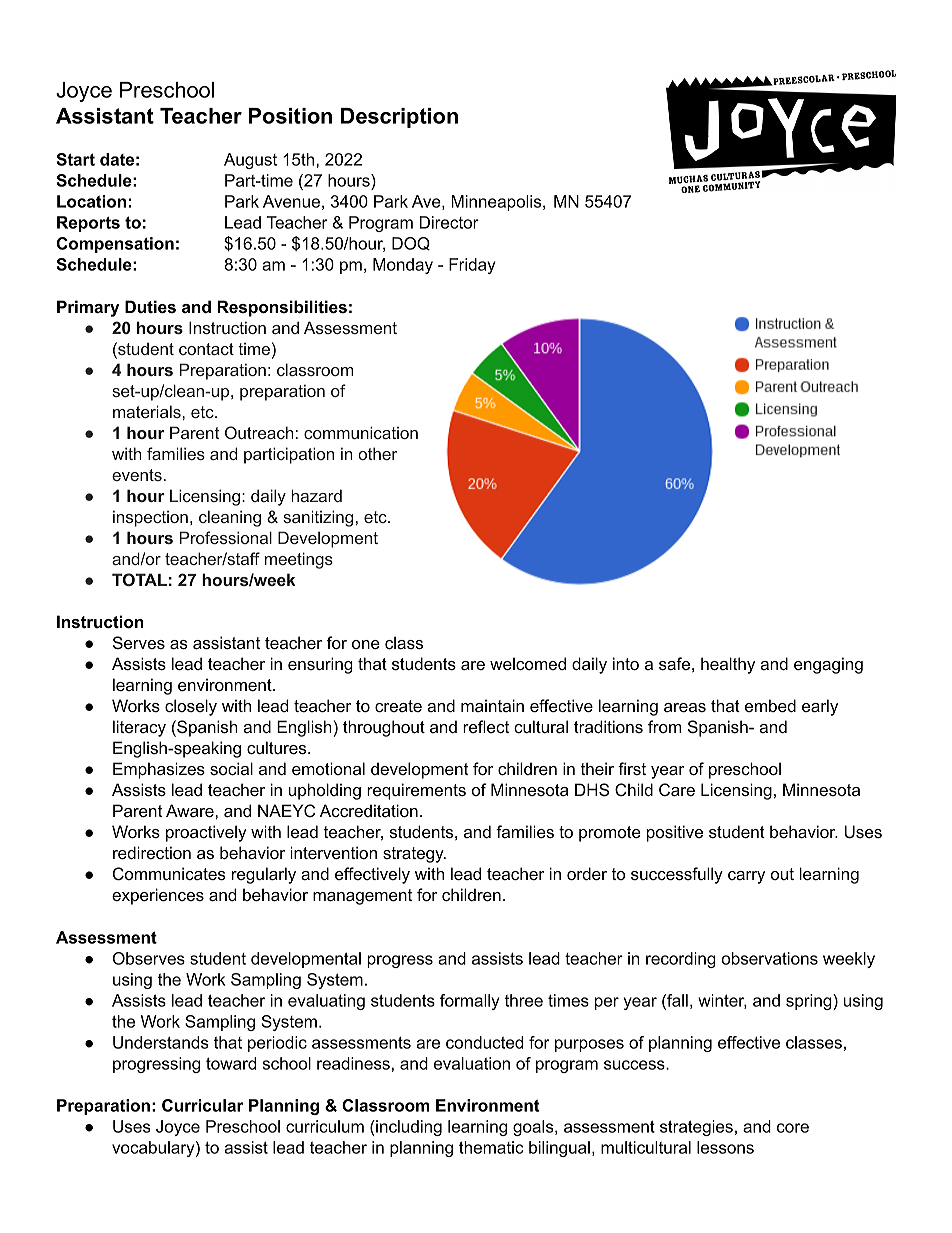 The width and height of the page is (952, 1233). What do you see at coordinates (677, 789) in the page?
I see `Care` at bounding box center [677, 789].
